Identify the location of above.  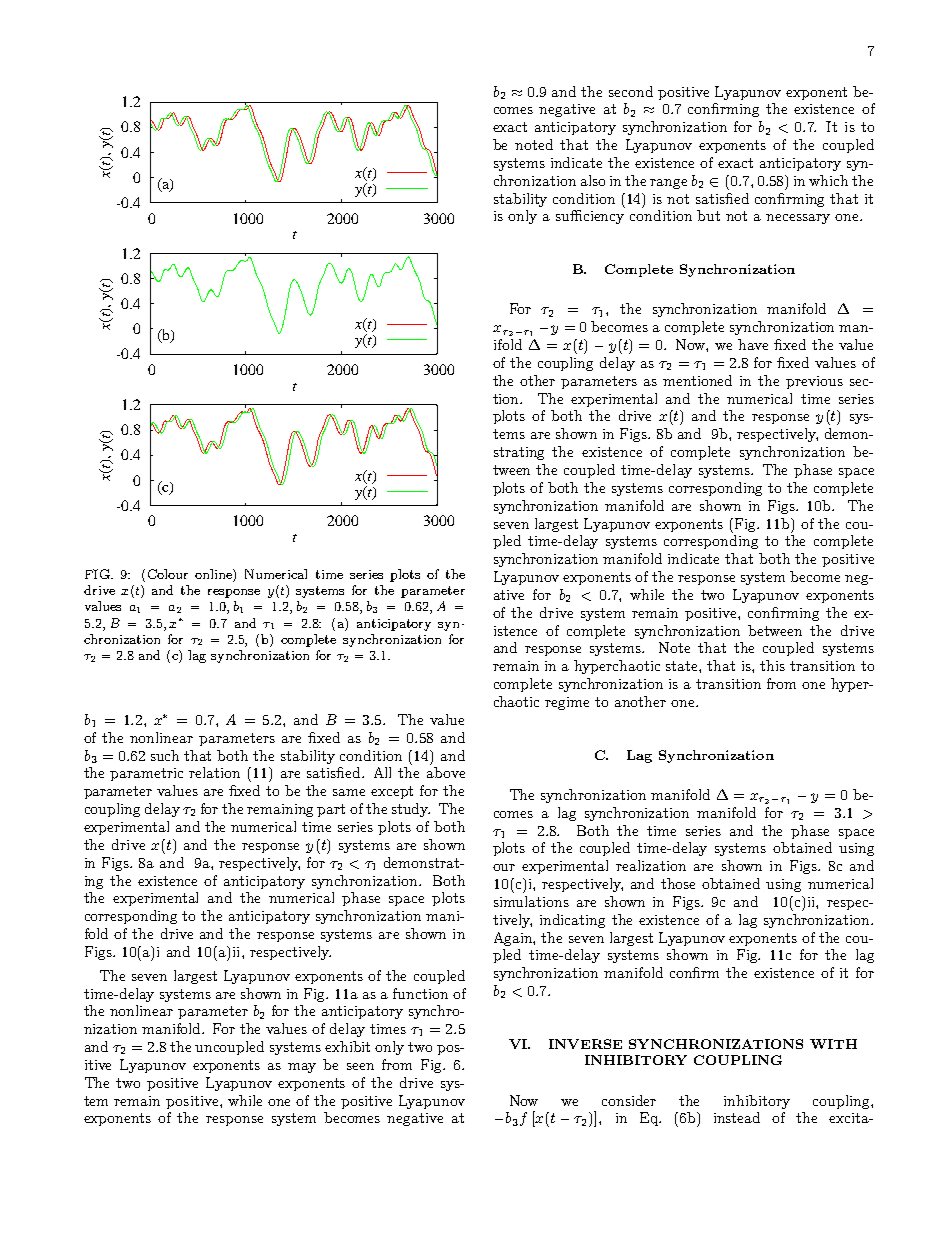
(446, 772).
